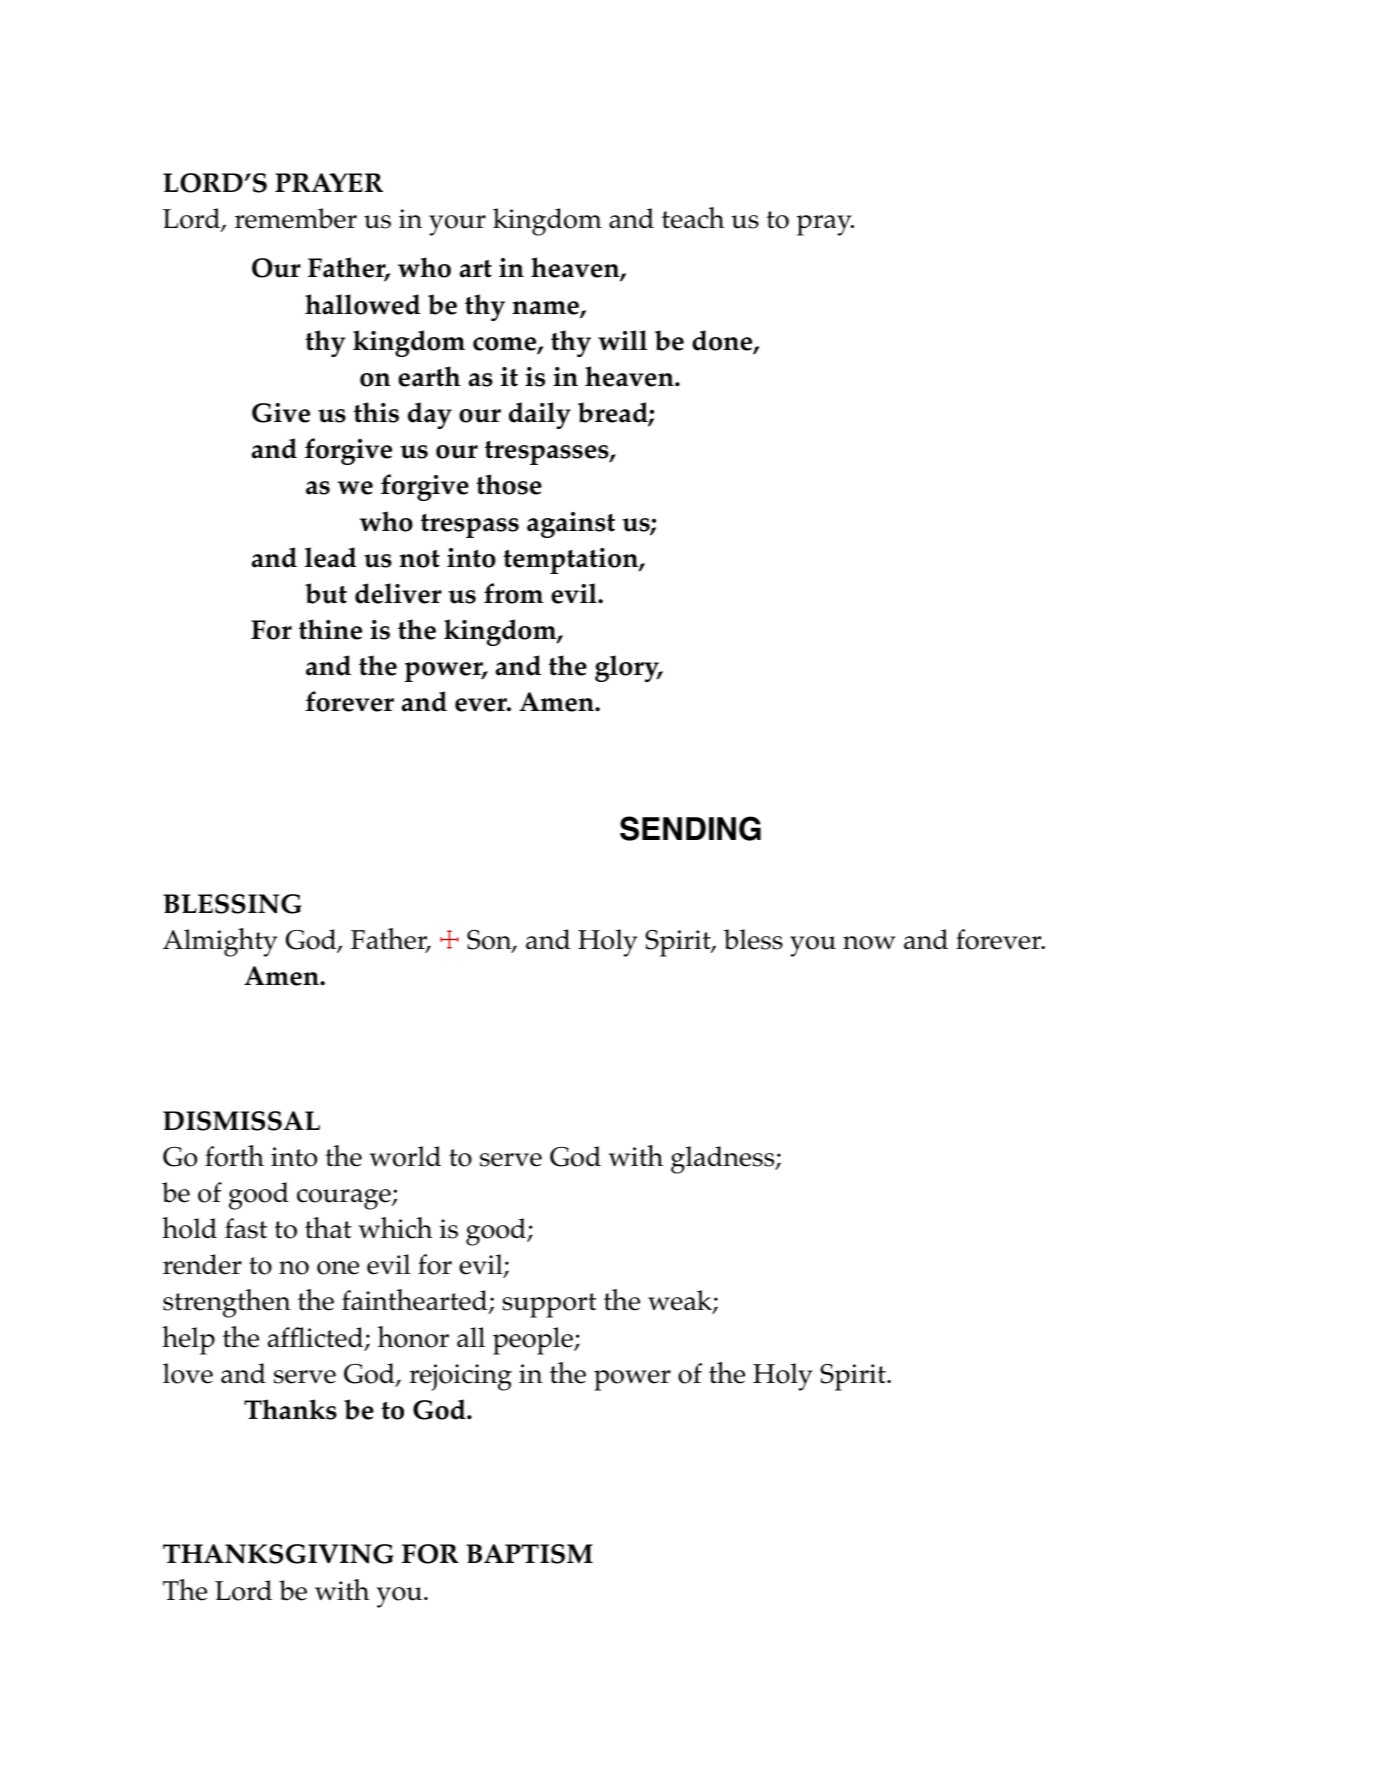 This image has height=1790, width=1383. I want to click on remember, so click(296, 218).
